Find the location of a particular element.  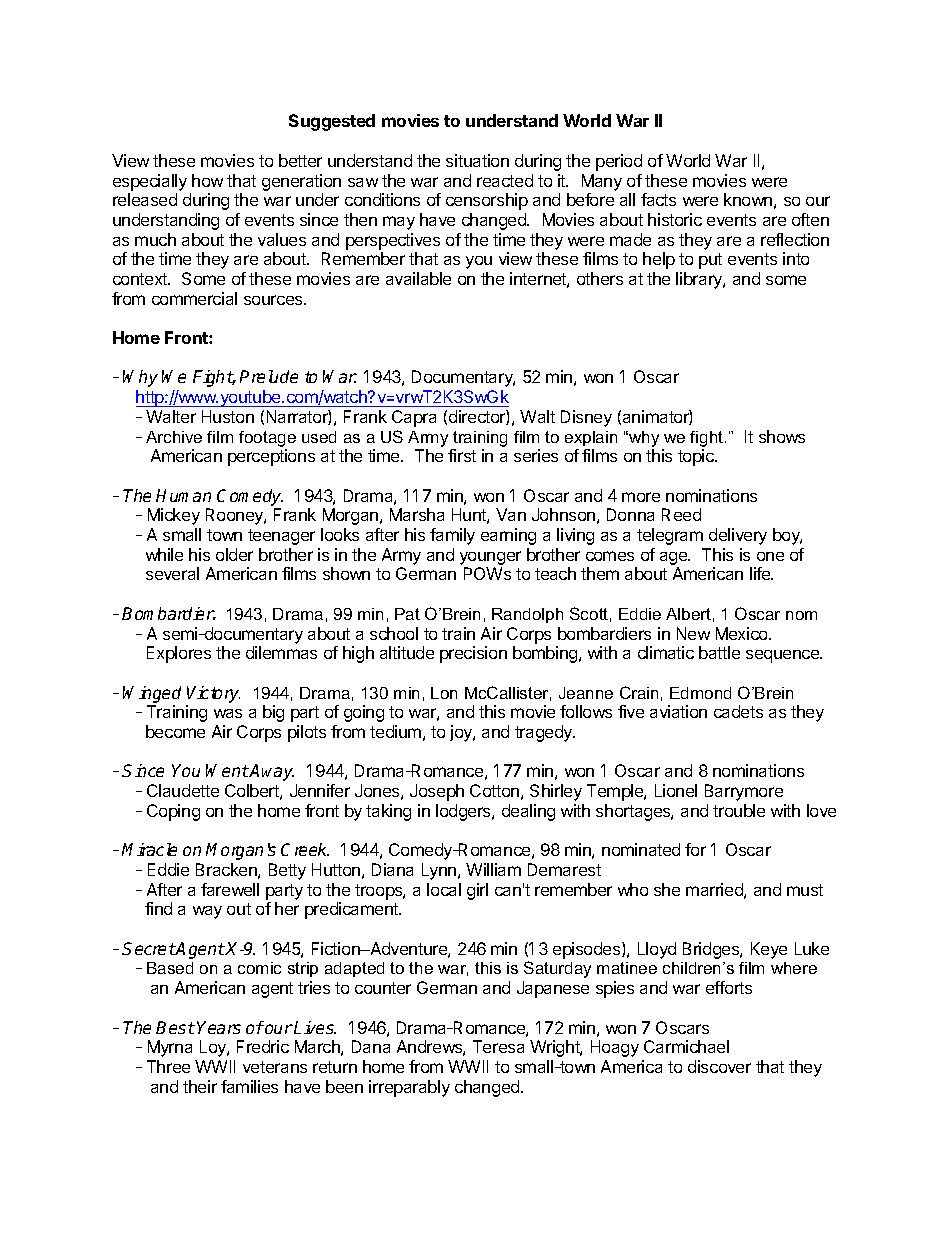

Prelude is located at coordinates (269, 376).
